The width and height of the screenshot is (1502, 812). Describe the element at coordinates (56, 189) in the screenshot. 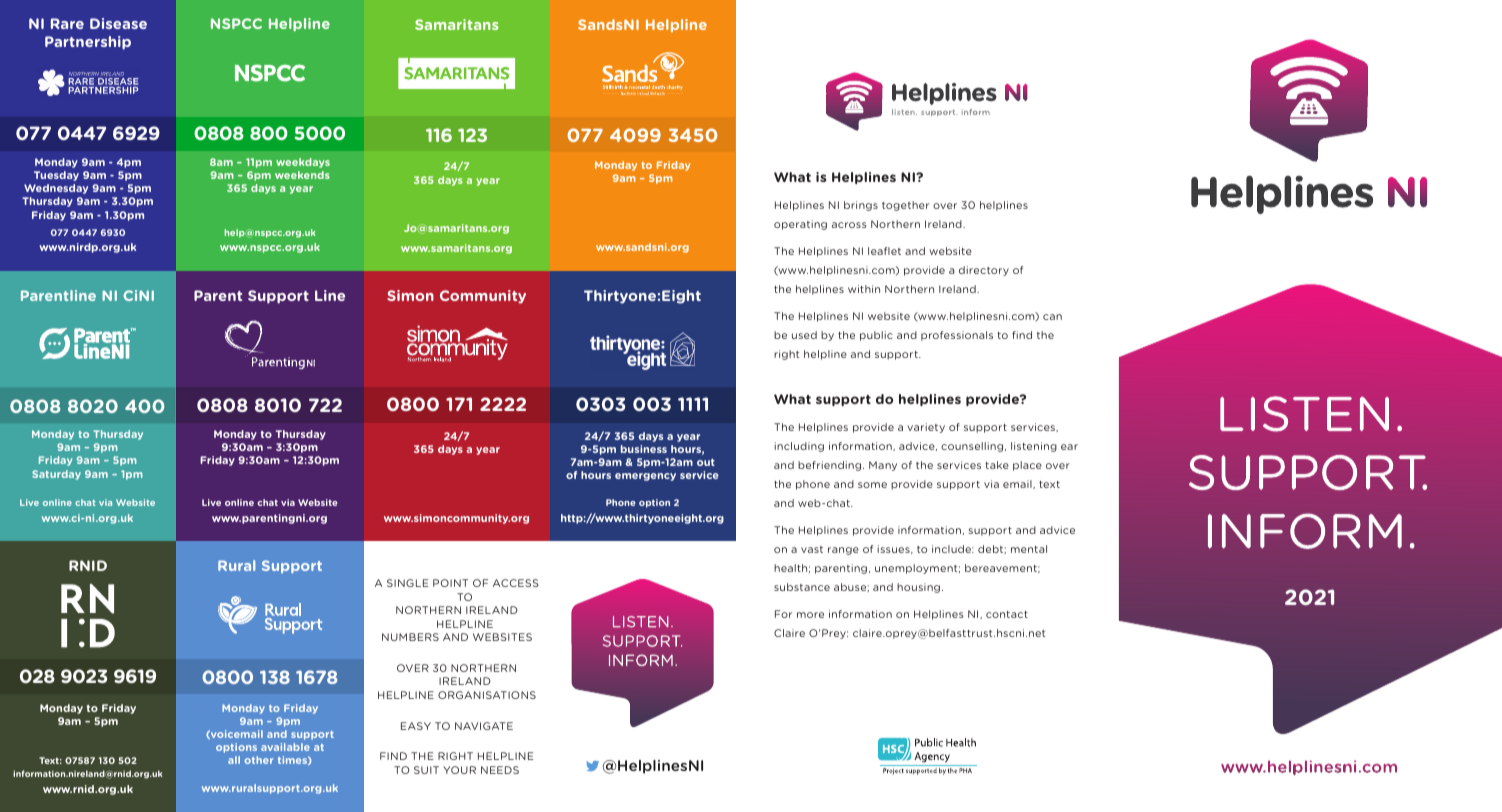

I see `Wednesday` at that location.
